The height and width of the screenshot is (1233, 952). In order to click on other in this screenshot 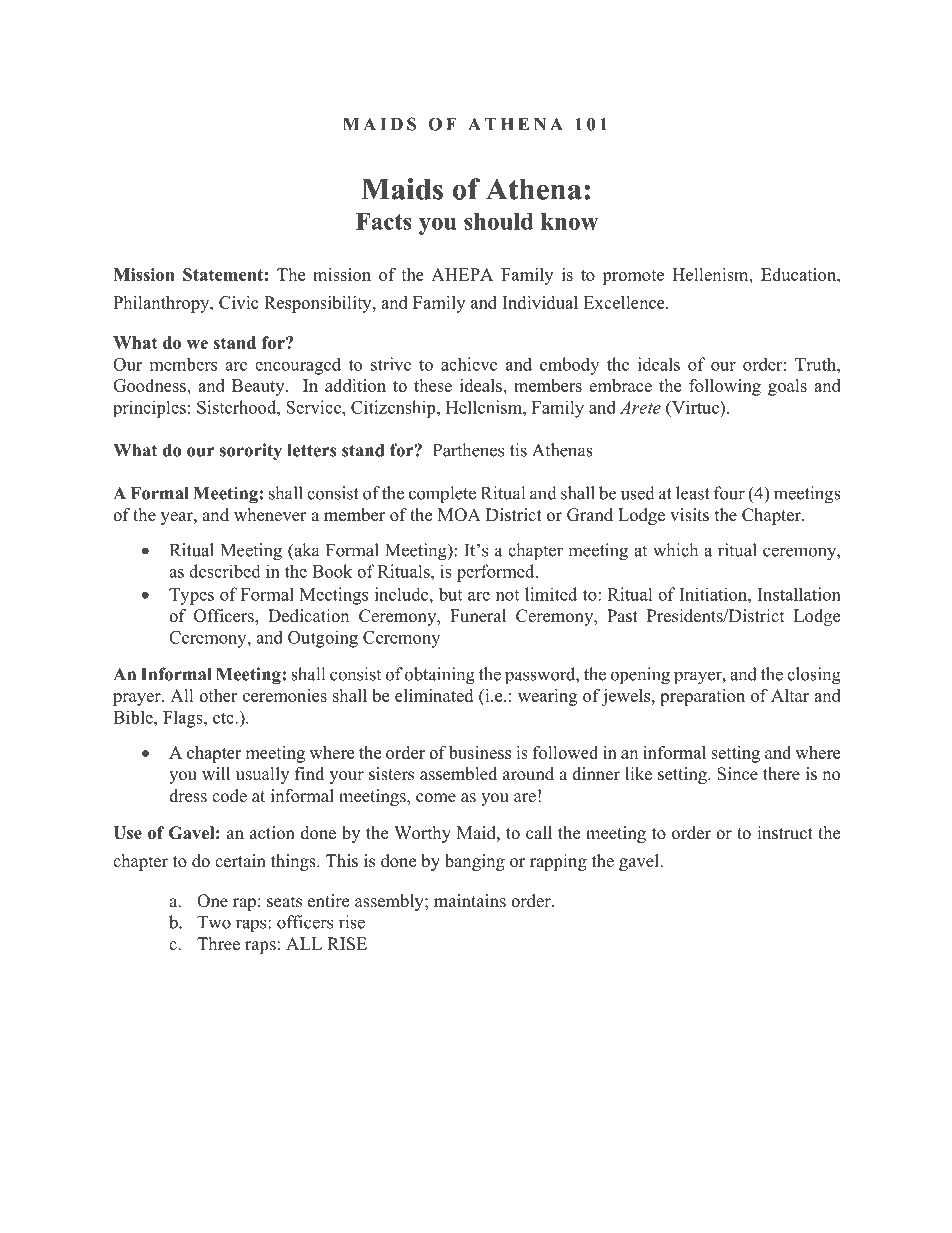, I will do `click(218, 695)`.
